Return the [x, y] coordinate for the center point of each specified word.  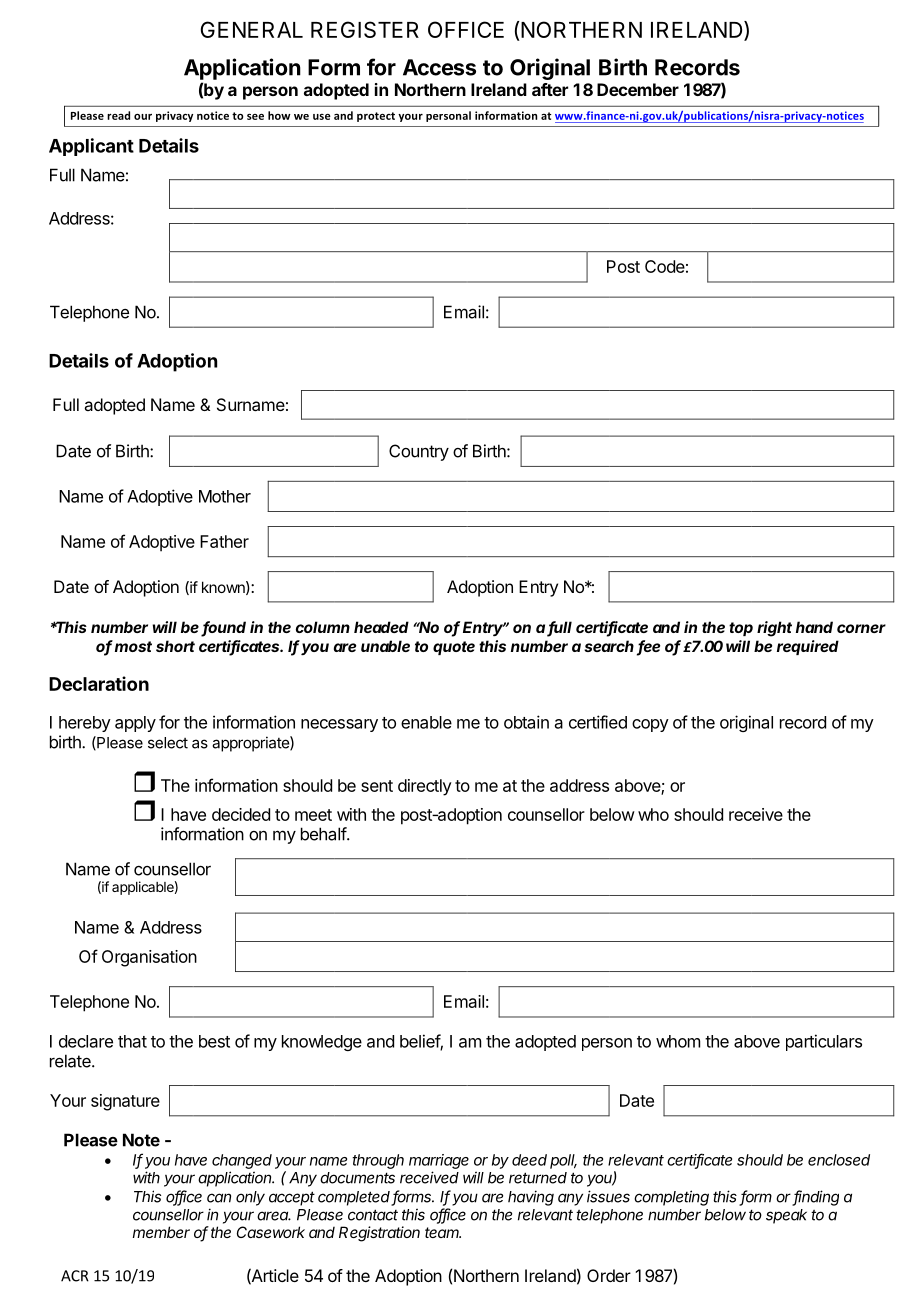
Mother [225, 496]
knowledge [322, 1043]
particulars [824, 1042]
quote [454, 648]
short [175, 646]
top [741, 629]
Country [419, 452]
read [118, 115]
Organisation [149, 958]
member [161, 1232]
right [774, 629]
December [638, 89]
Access [439, 67]
